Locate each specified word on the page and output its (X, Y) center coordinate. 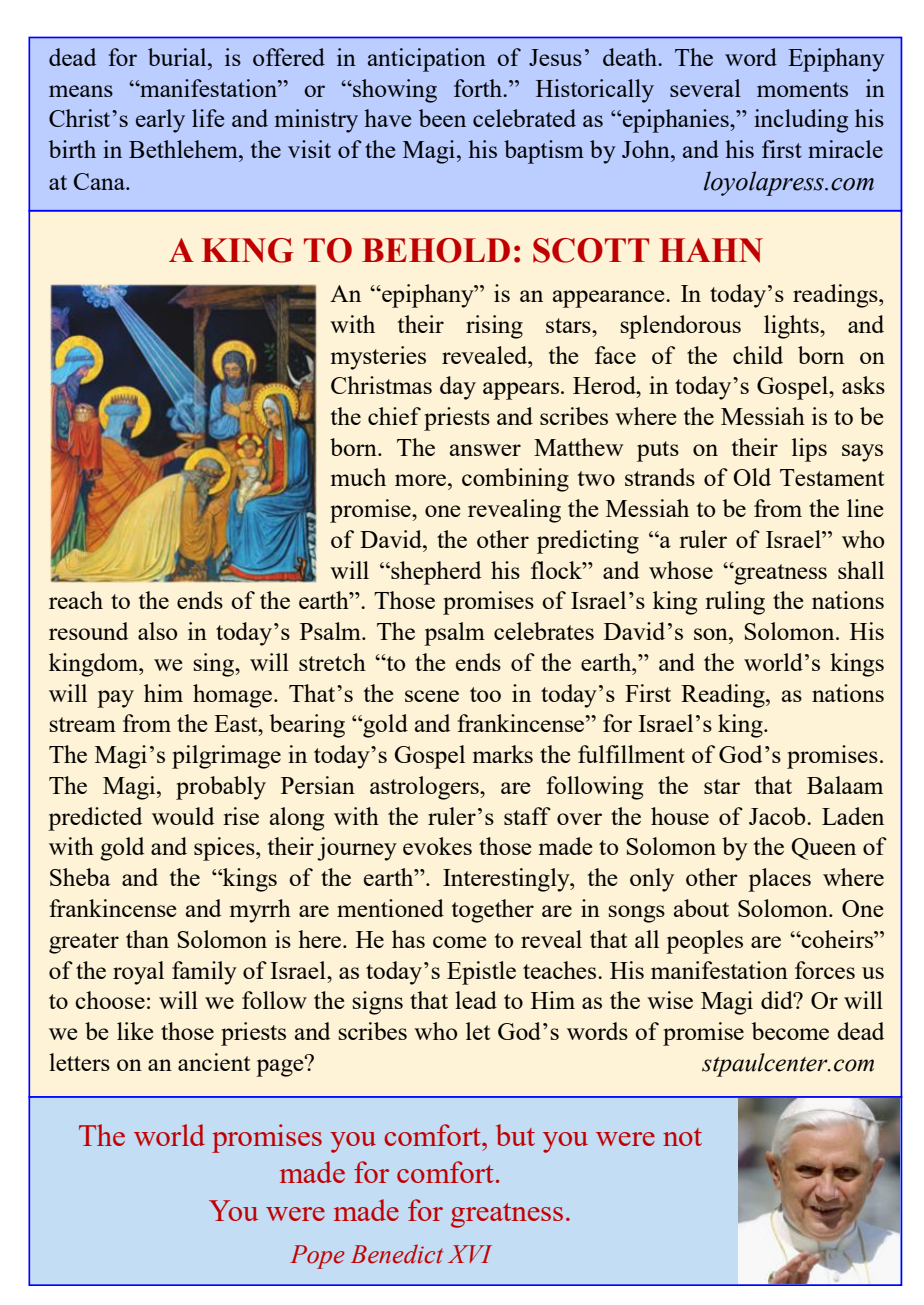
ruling (735, 603)
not (682, 1137)
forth (479, 88)
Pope (317, 1257)
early (160, 121)
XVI (470, 1254)
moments (802, 89)
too (485, 694)
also (157, 631)
